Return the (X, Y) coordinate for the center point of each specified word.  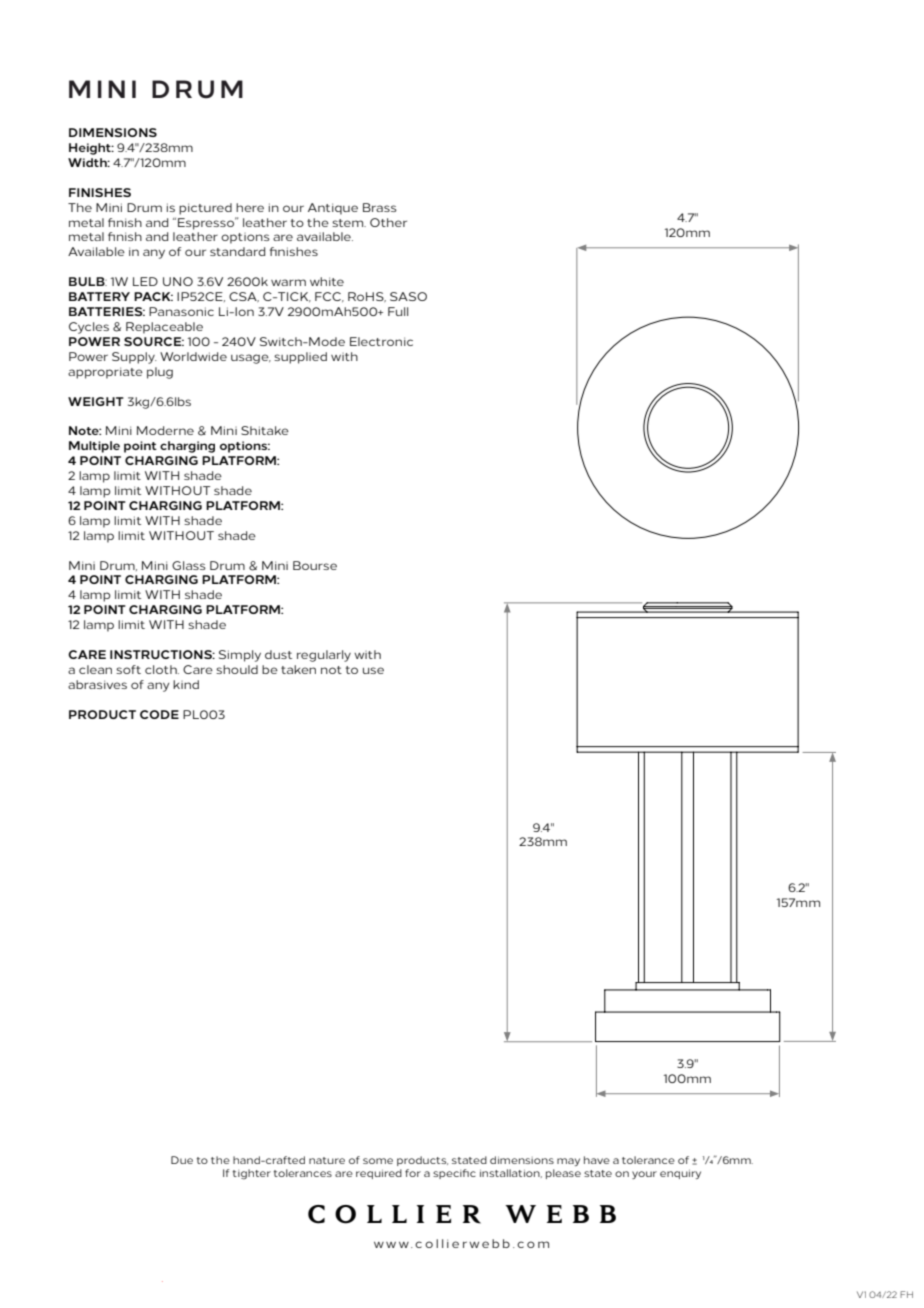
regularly (324, 656)
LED (145, 281)
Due (182, 1160)
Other (388, 222)
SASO (408, 296)
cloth (162, 669)
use (373, 670)
